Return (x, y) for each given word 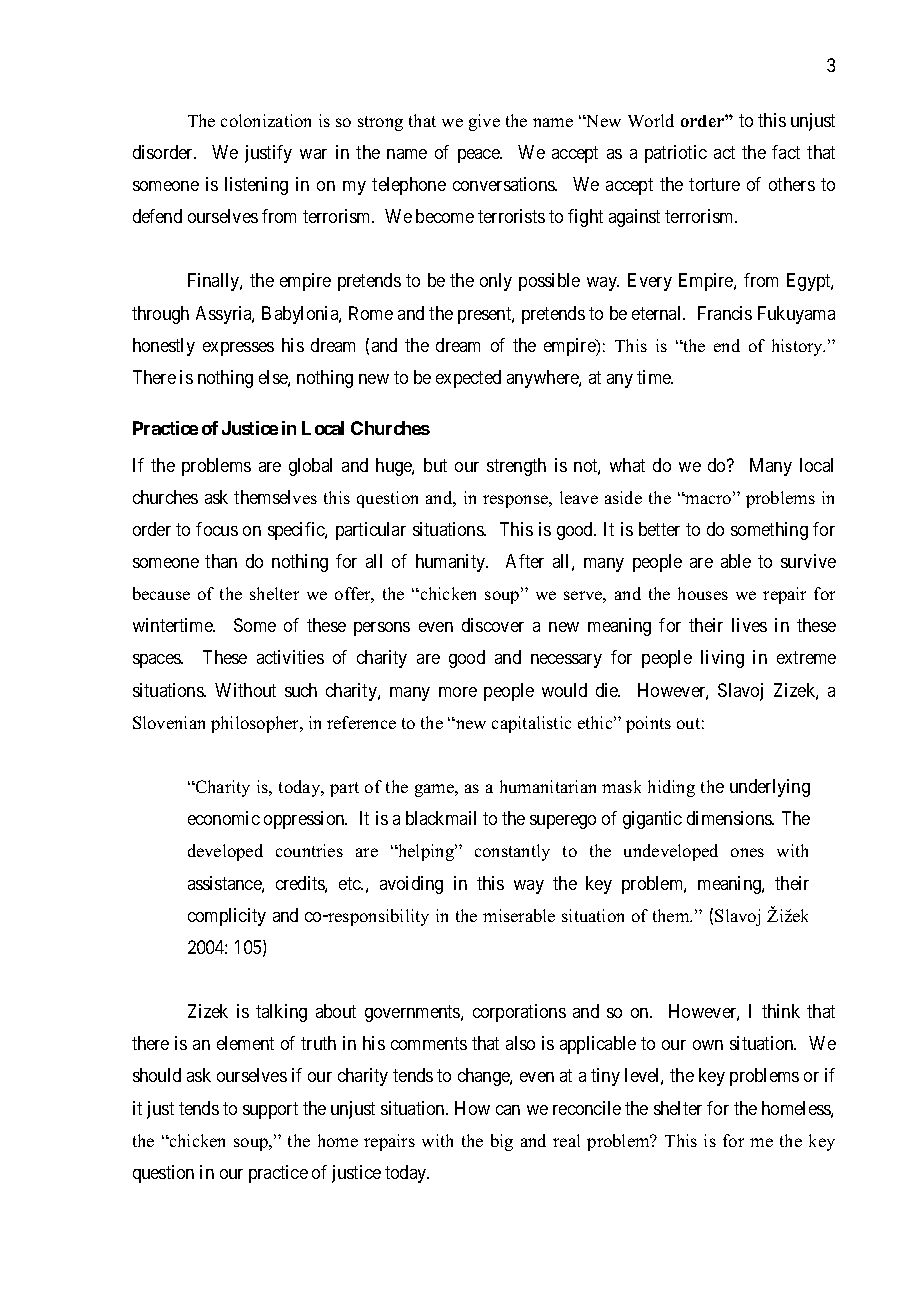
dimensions (730, 818)
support (270, 1110)
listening (256, 186)
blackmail (441, 818)
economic (224, 818)
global (310, 467)
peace (479, 156)
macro (708, 499)
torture (714, 184)
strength (516, 467)
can (508, 1110)
